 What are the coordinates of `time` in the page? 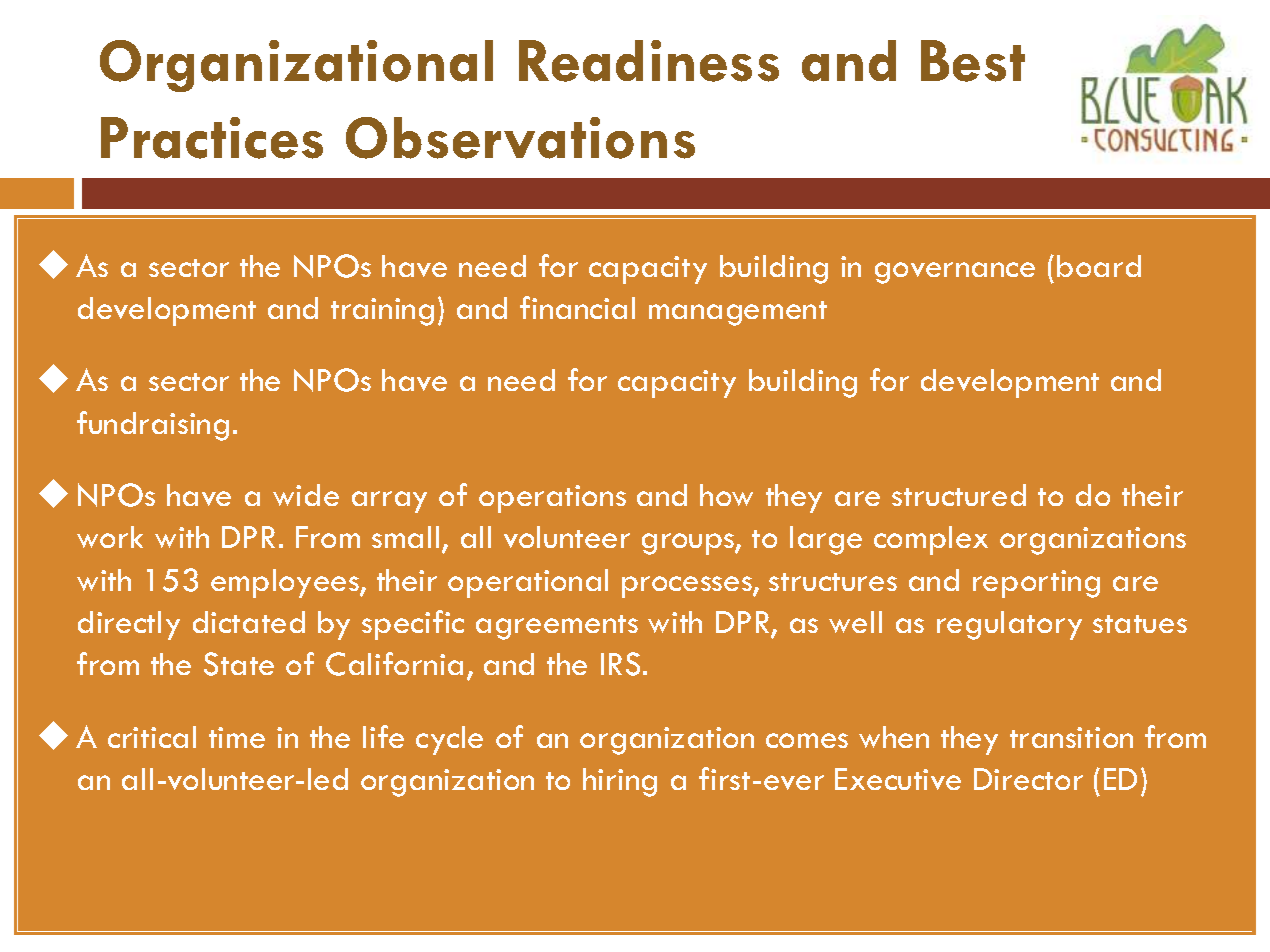 It's located at (237, 737).
